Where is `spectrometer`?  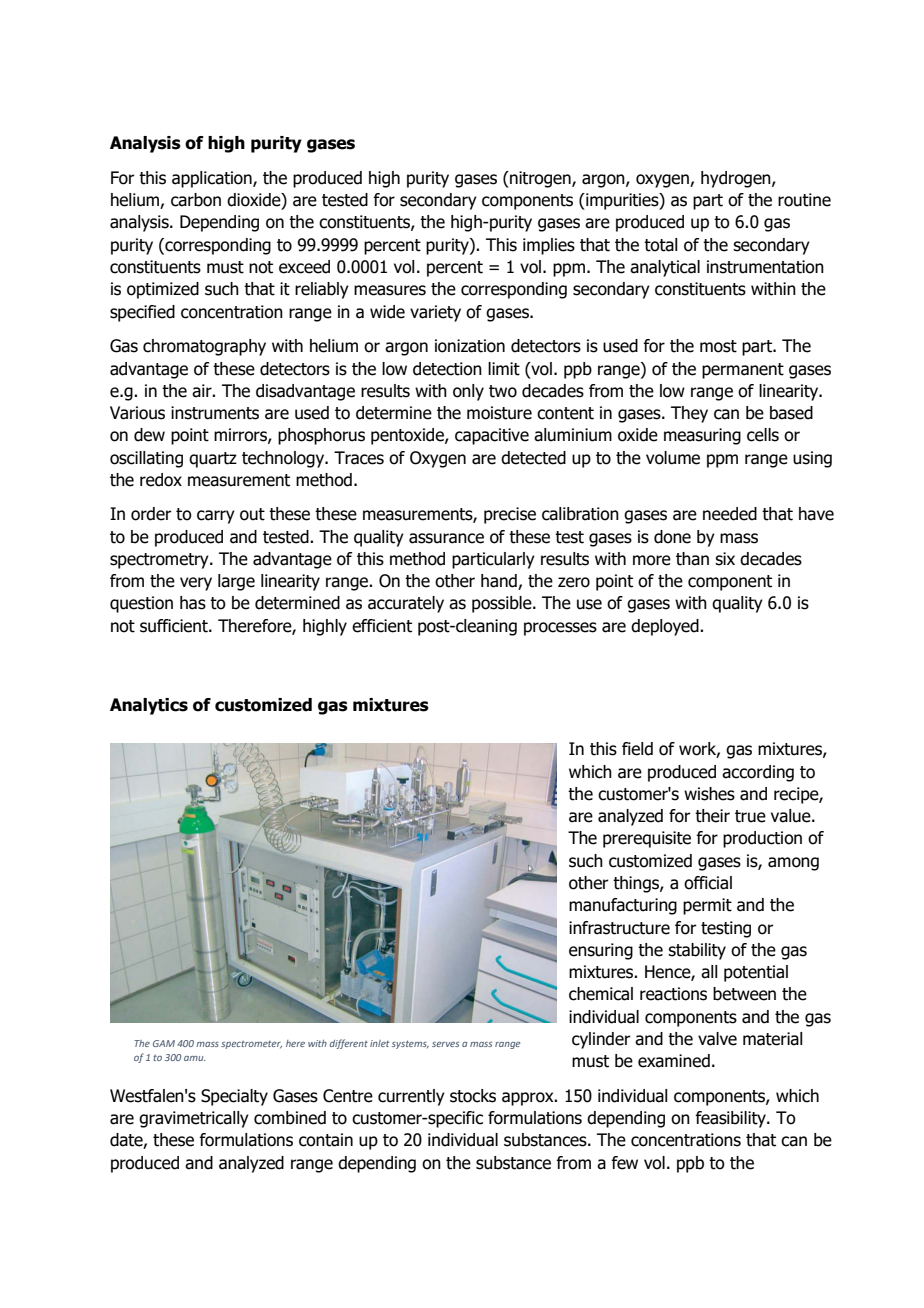
spectrometer is located at coordinates (251, 1044).
